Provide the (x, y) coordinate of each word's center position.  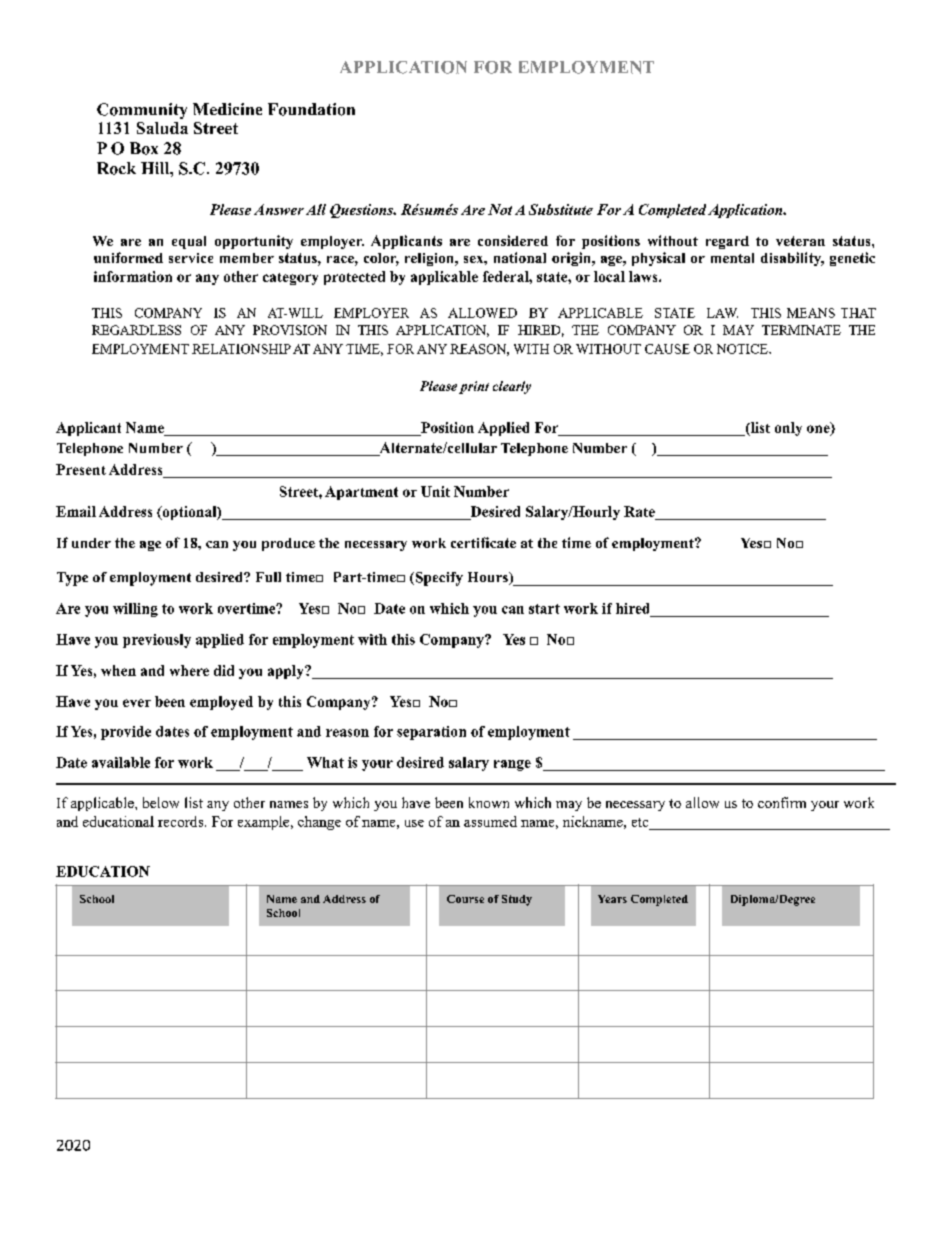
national (520, 257)
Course (465, 899)
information (133, 276)
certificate (483, 542)
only (788, 429)
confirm (782, 802)
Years (612, 899)
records (182, 821)
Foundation (311, 109)
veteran (800, 241)
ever (137, 703)
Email (76, 511)
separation (431, 733)
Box (144, 148)
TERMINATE (801, 330)
